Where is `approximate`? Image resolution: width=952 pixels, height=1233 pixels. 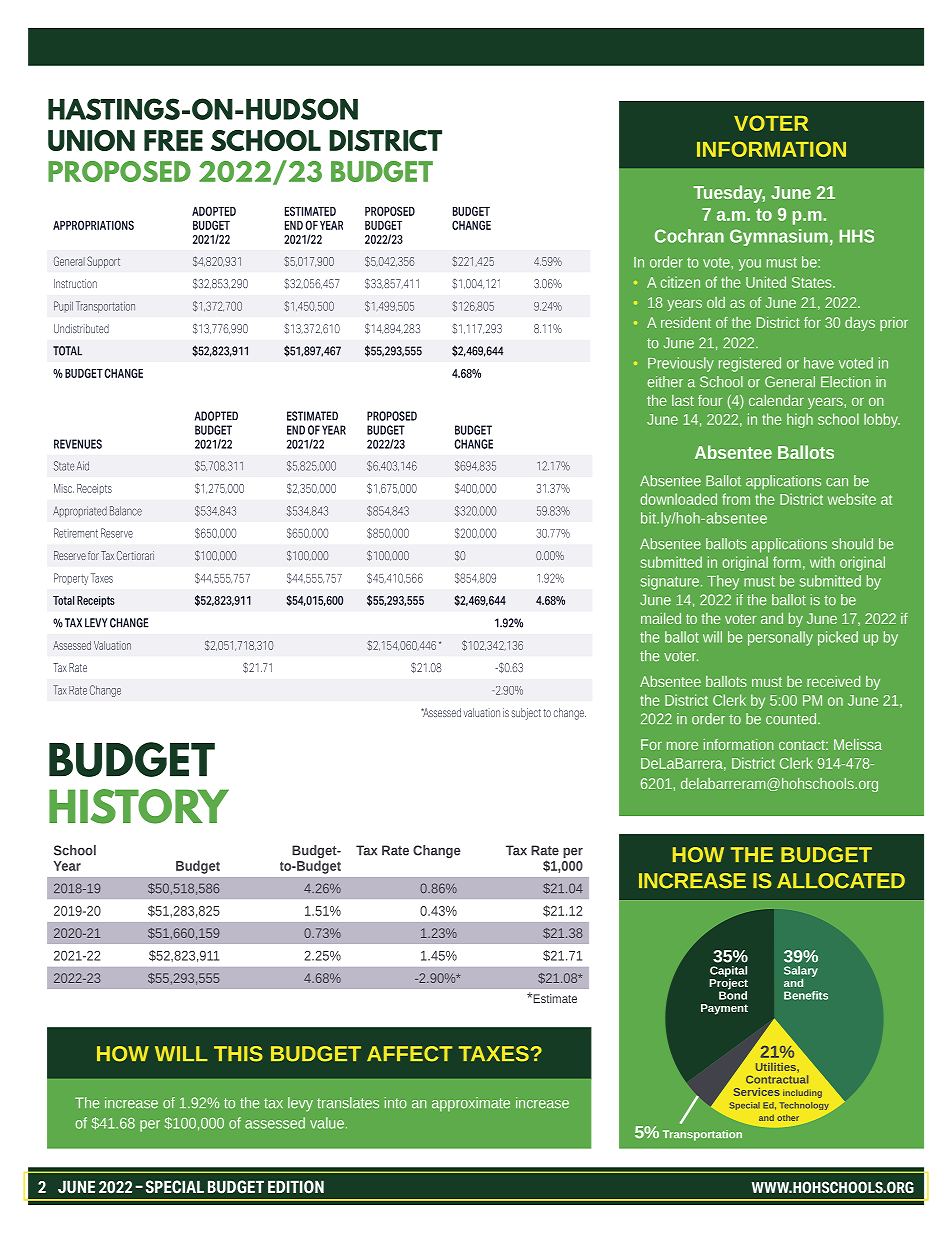
approximate is located at coordinates (471, 1104).
